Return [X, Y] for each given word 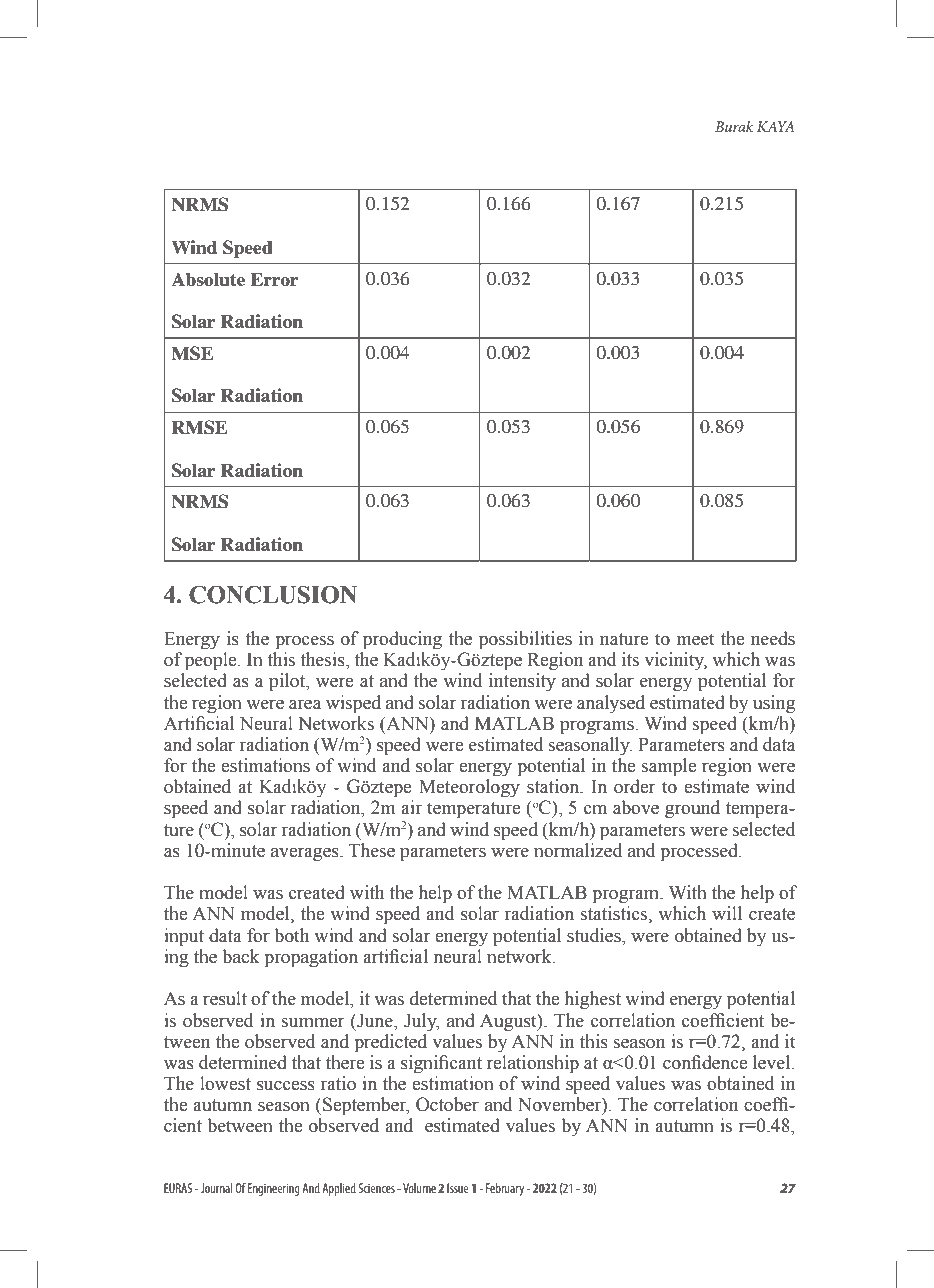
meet [695, 639]
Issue [457, 1188]
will [727, 913]
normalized [578, 850]
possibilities [525, 640]
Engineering [274, 1189]
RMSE [199, 427]
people [212, 661]
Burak [734, 126]
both [291, 935]
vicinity [675, 661]
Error [274, 279]
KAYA [776, 126]
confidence [705, 1062]
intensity [522, 682]
